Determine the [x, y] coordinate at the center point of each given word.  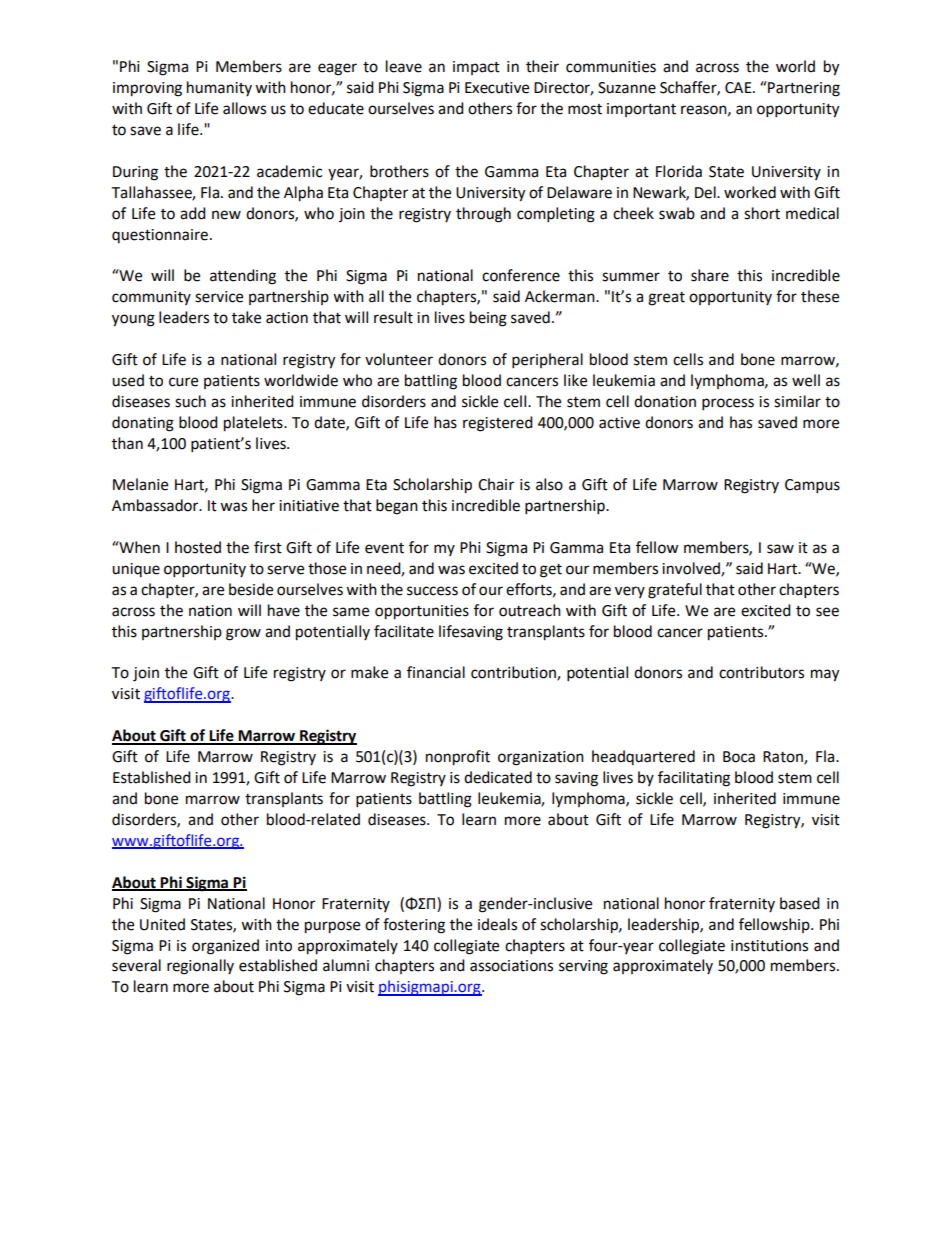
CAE [739, 88]
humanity [219, 88]
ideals [497, 924]
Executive [497, 88]
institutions [769, 946]
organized [225, 947]
